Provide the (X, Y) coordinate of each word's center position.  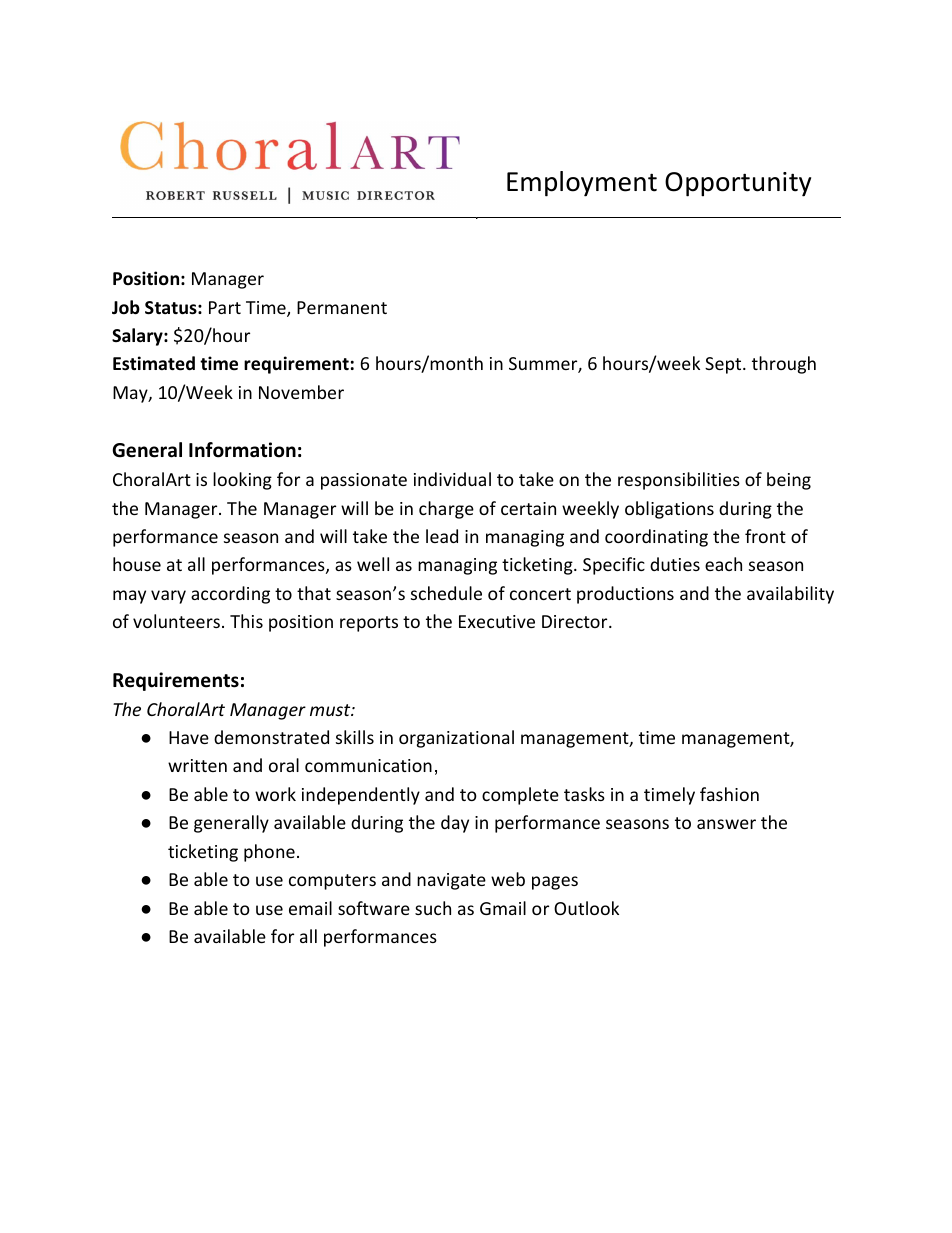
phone (269, 853)
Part (225, 307)
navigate (451, 881)
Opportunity (738, 184)
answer (726, 824)
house (137, 564)
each (723, 564)
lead (442, 536)
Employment (582, 184)
